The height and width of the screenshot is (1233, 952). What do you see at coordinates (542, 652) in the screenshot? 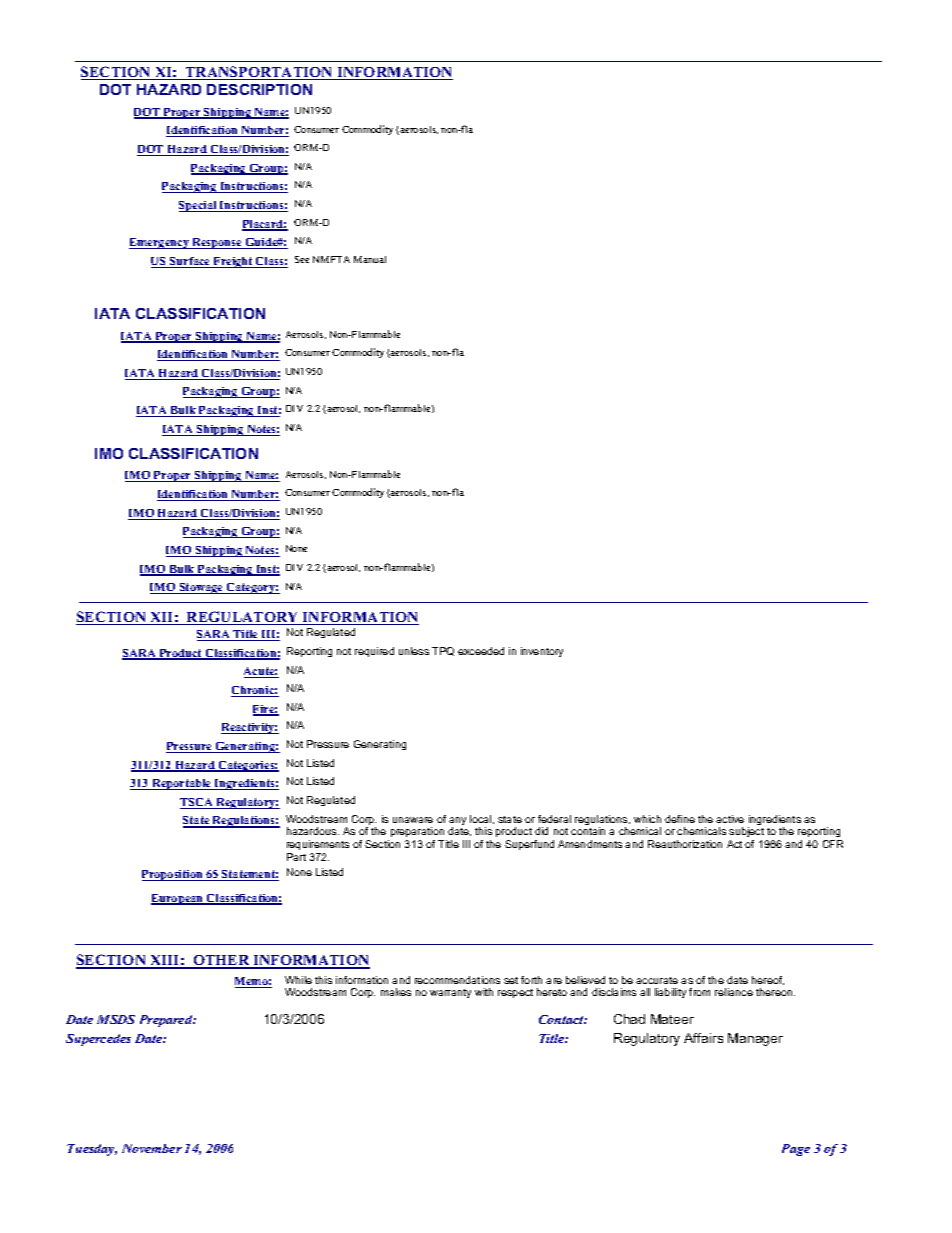
I see `inventory` at bounding box center [542, 652].
